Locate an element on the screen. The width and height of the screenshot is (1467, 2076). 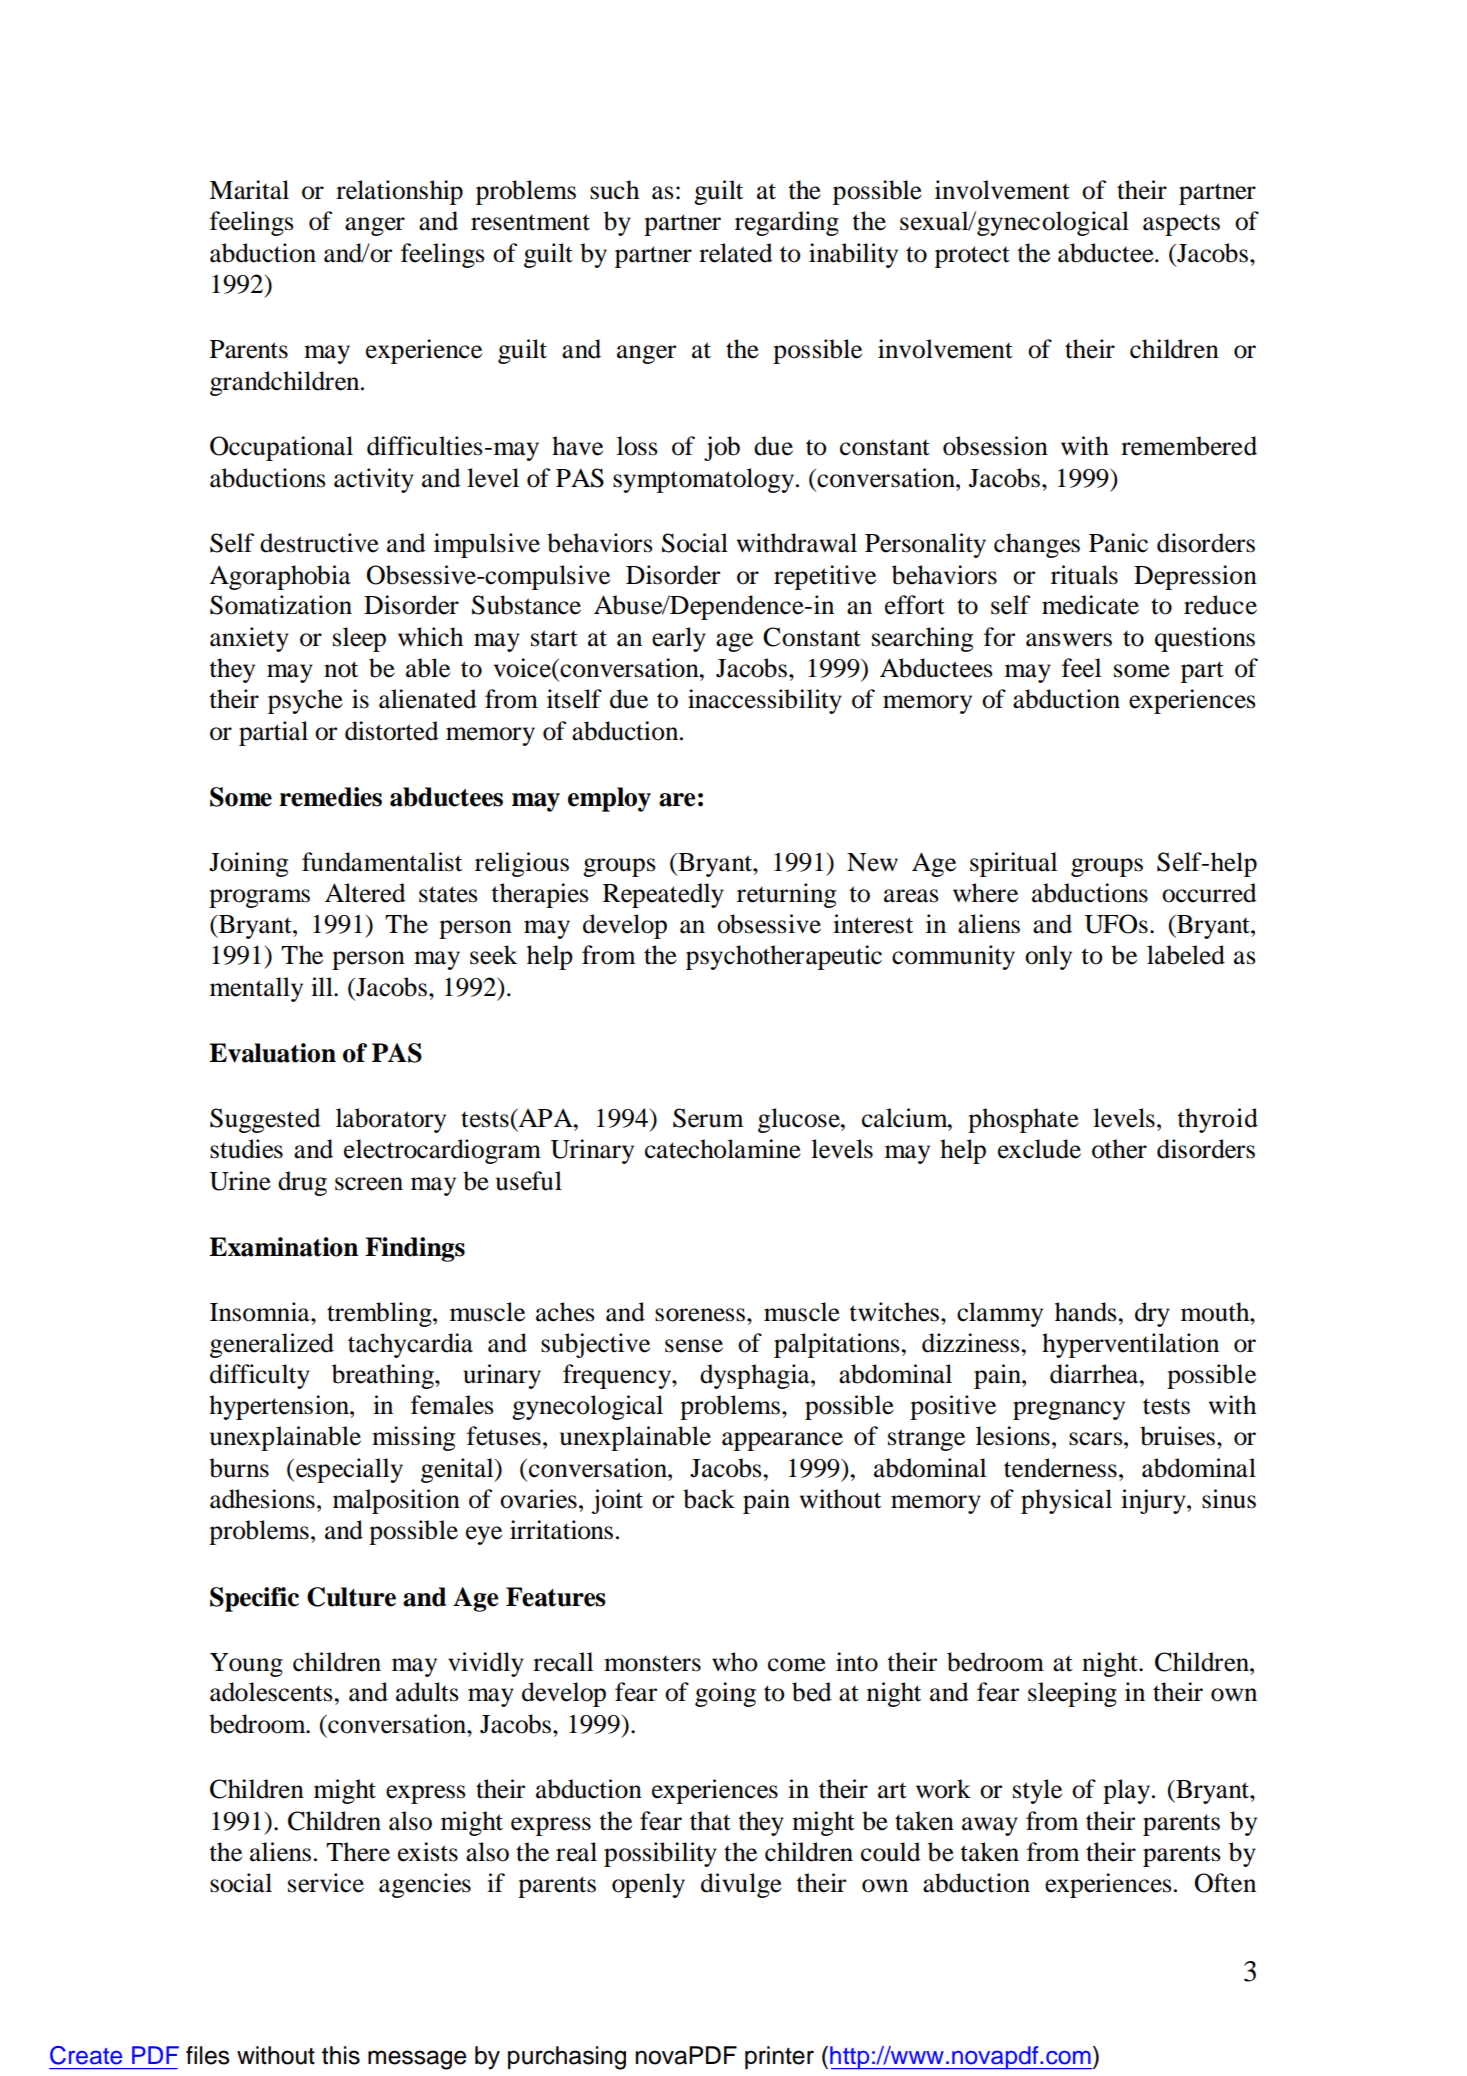
studies is located at coordinates (246, 1149).
